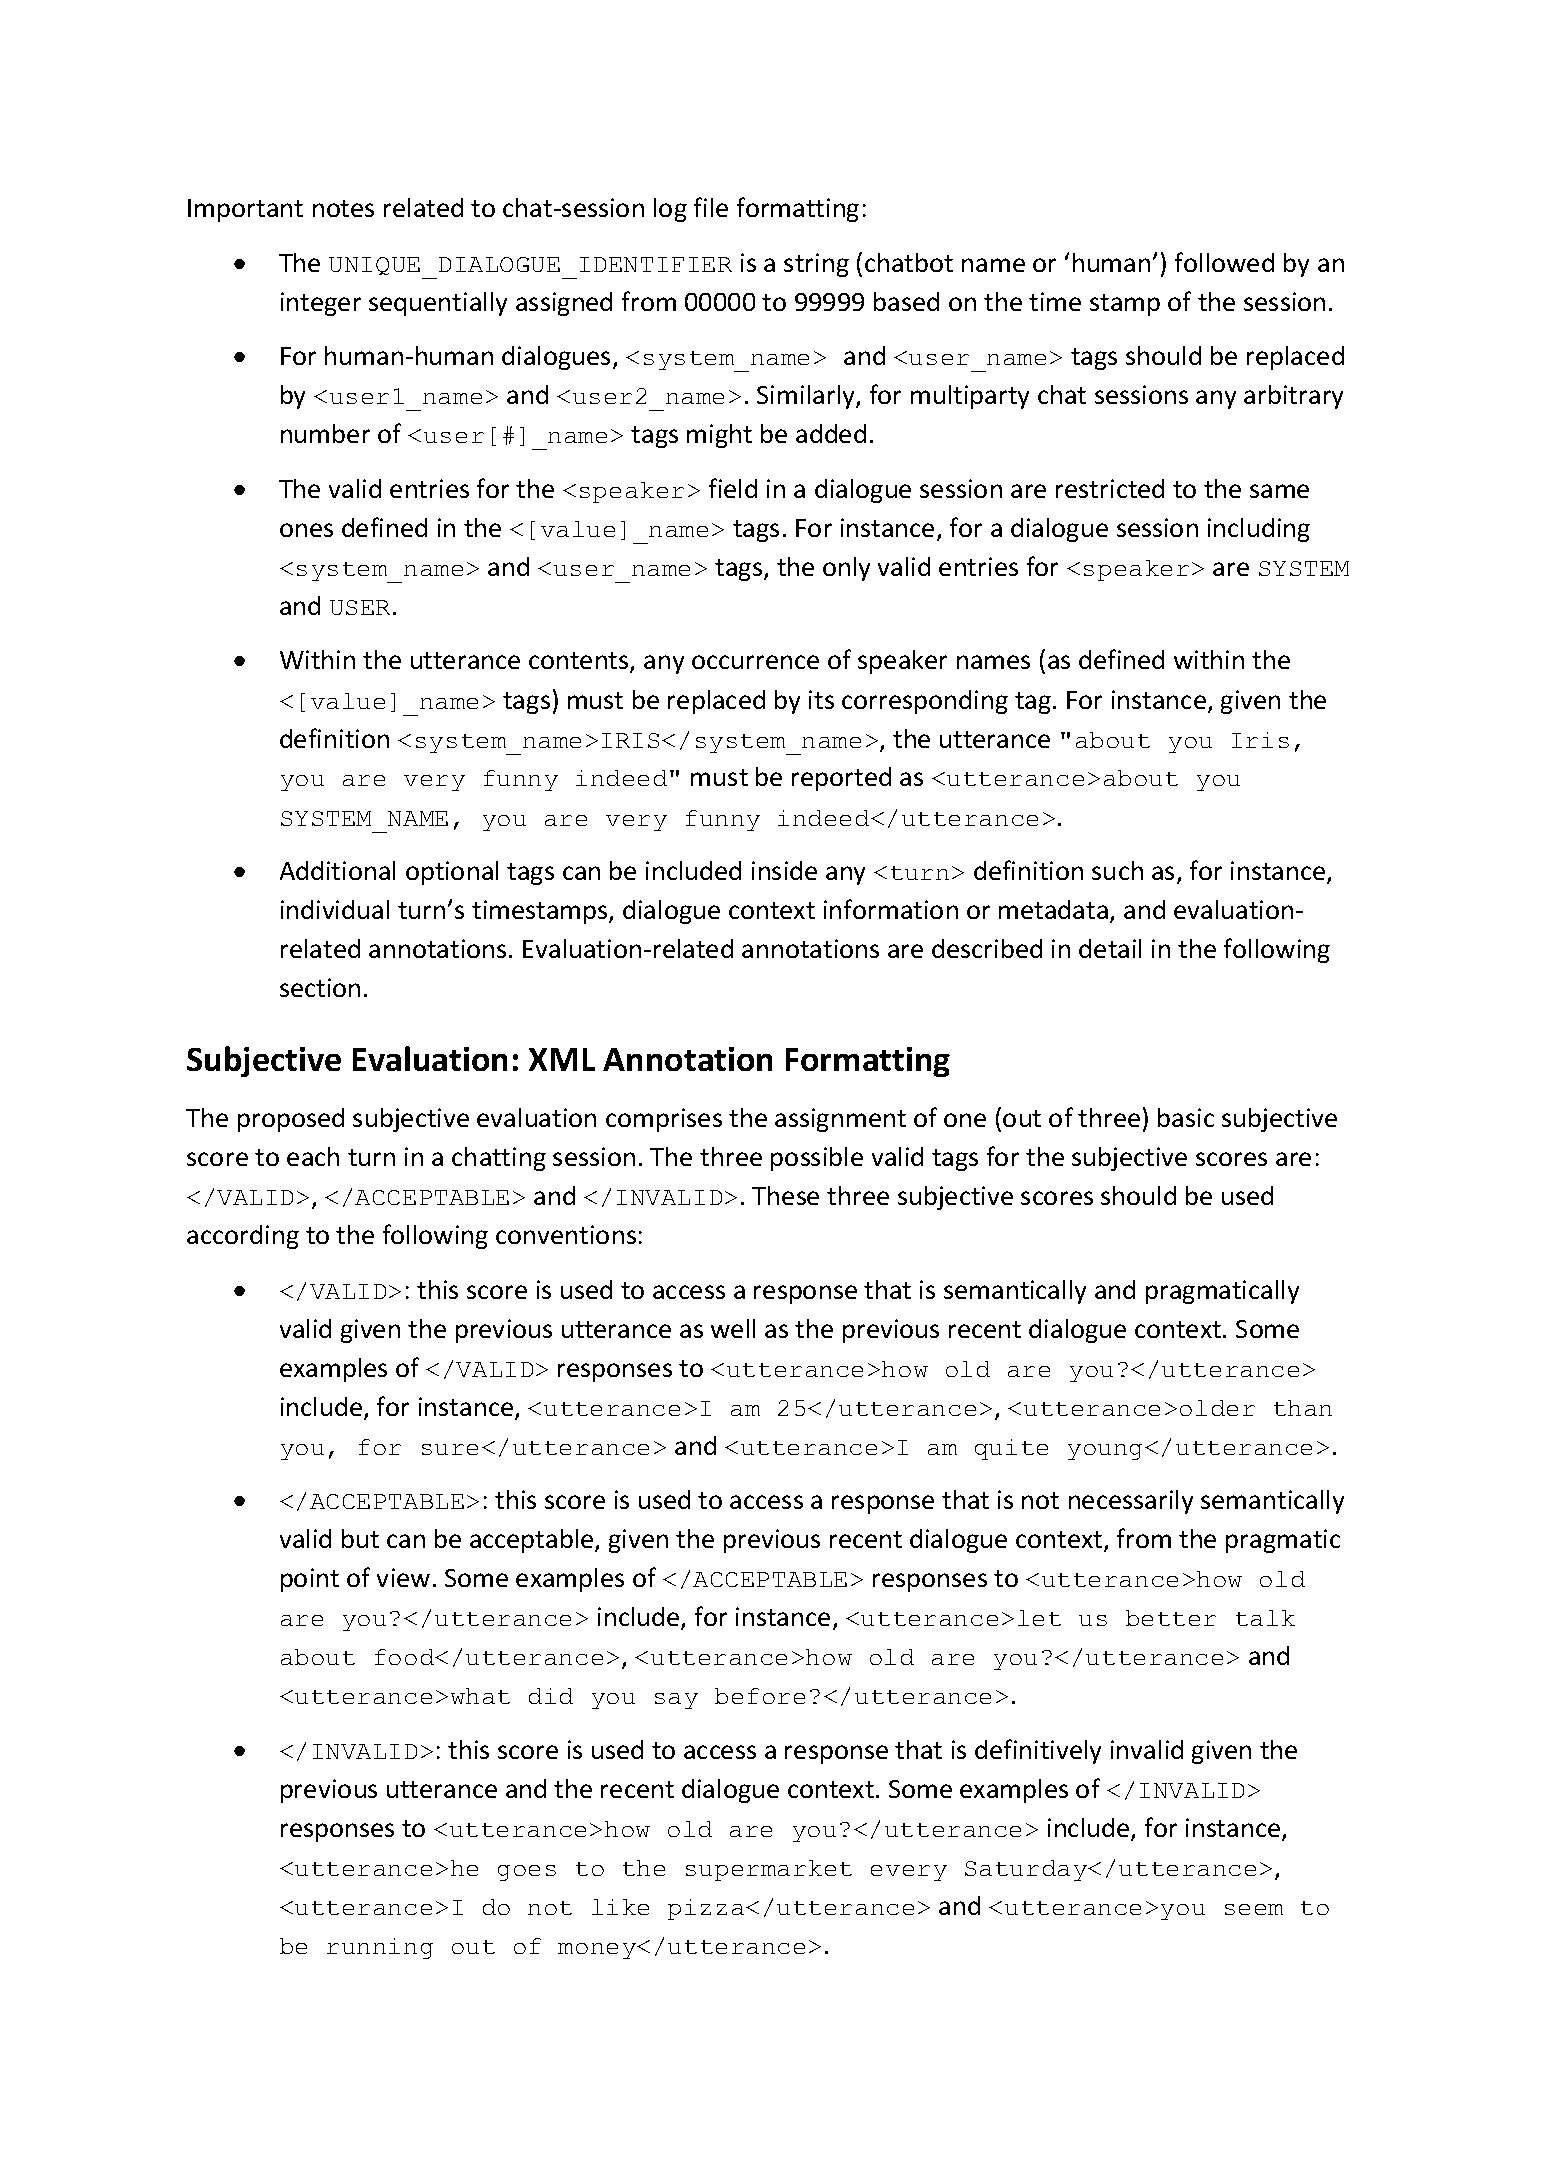 This image has height=2182, width=1543. I want to click on Additional, so click(337, 870).
